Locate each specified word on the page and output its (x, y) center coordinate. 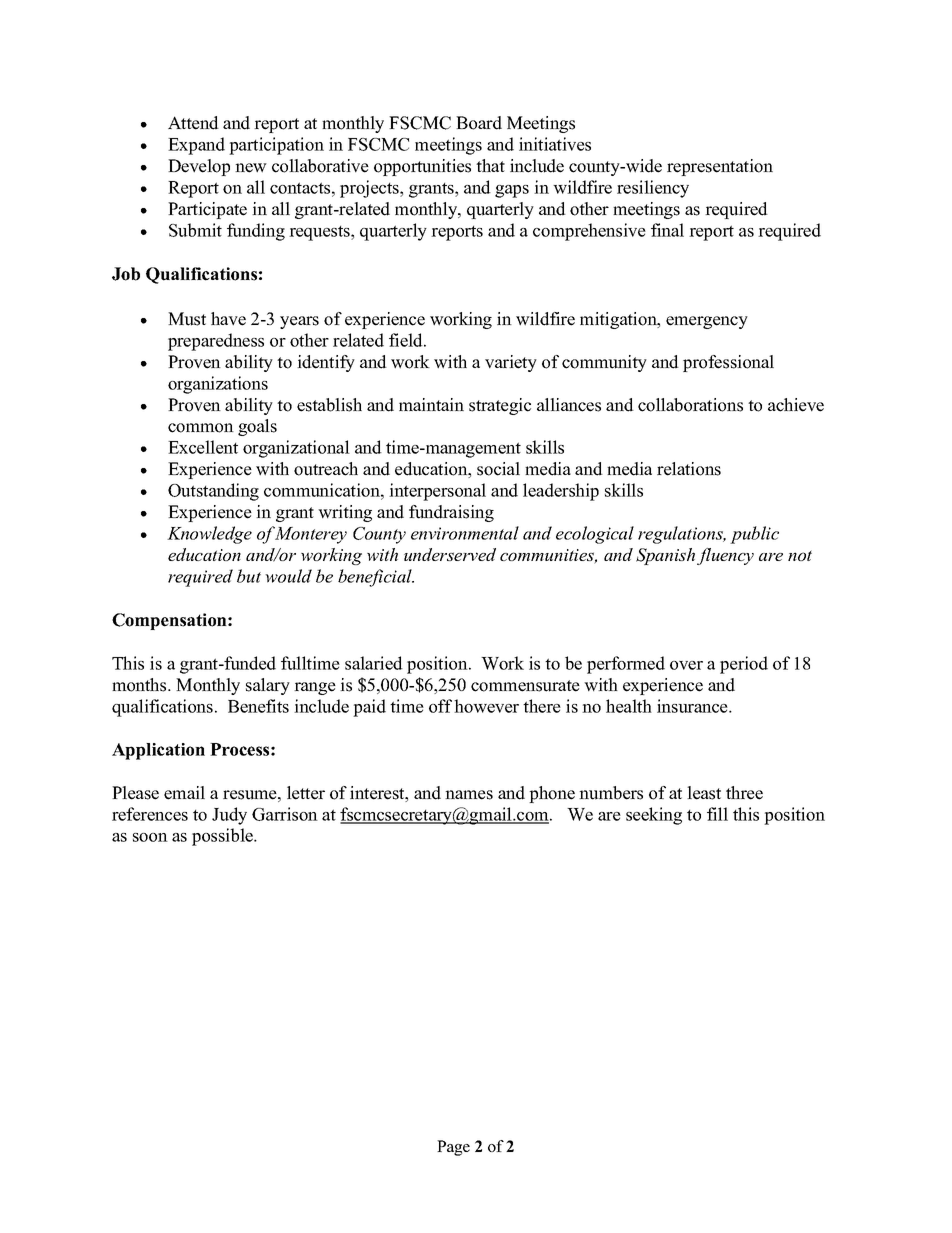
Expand (196, 146)
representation (720, 167)
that (490, 165)
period (744, 665)
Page (453, 1148)
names (469, 795)
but (249, 576)
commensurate (525, 686)
